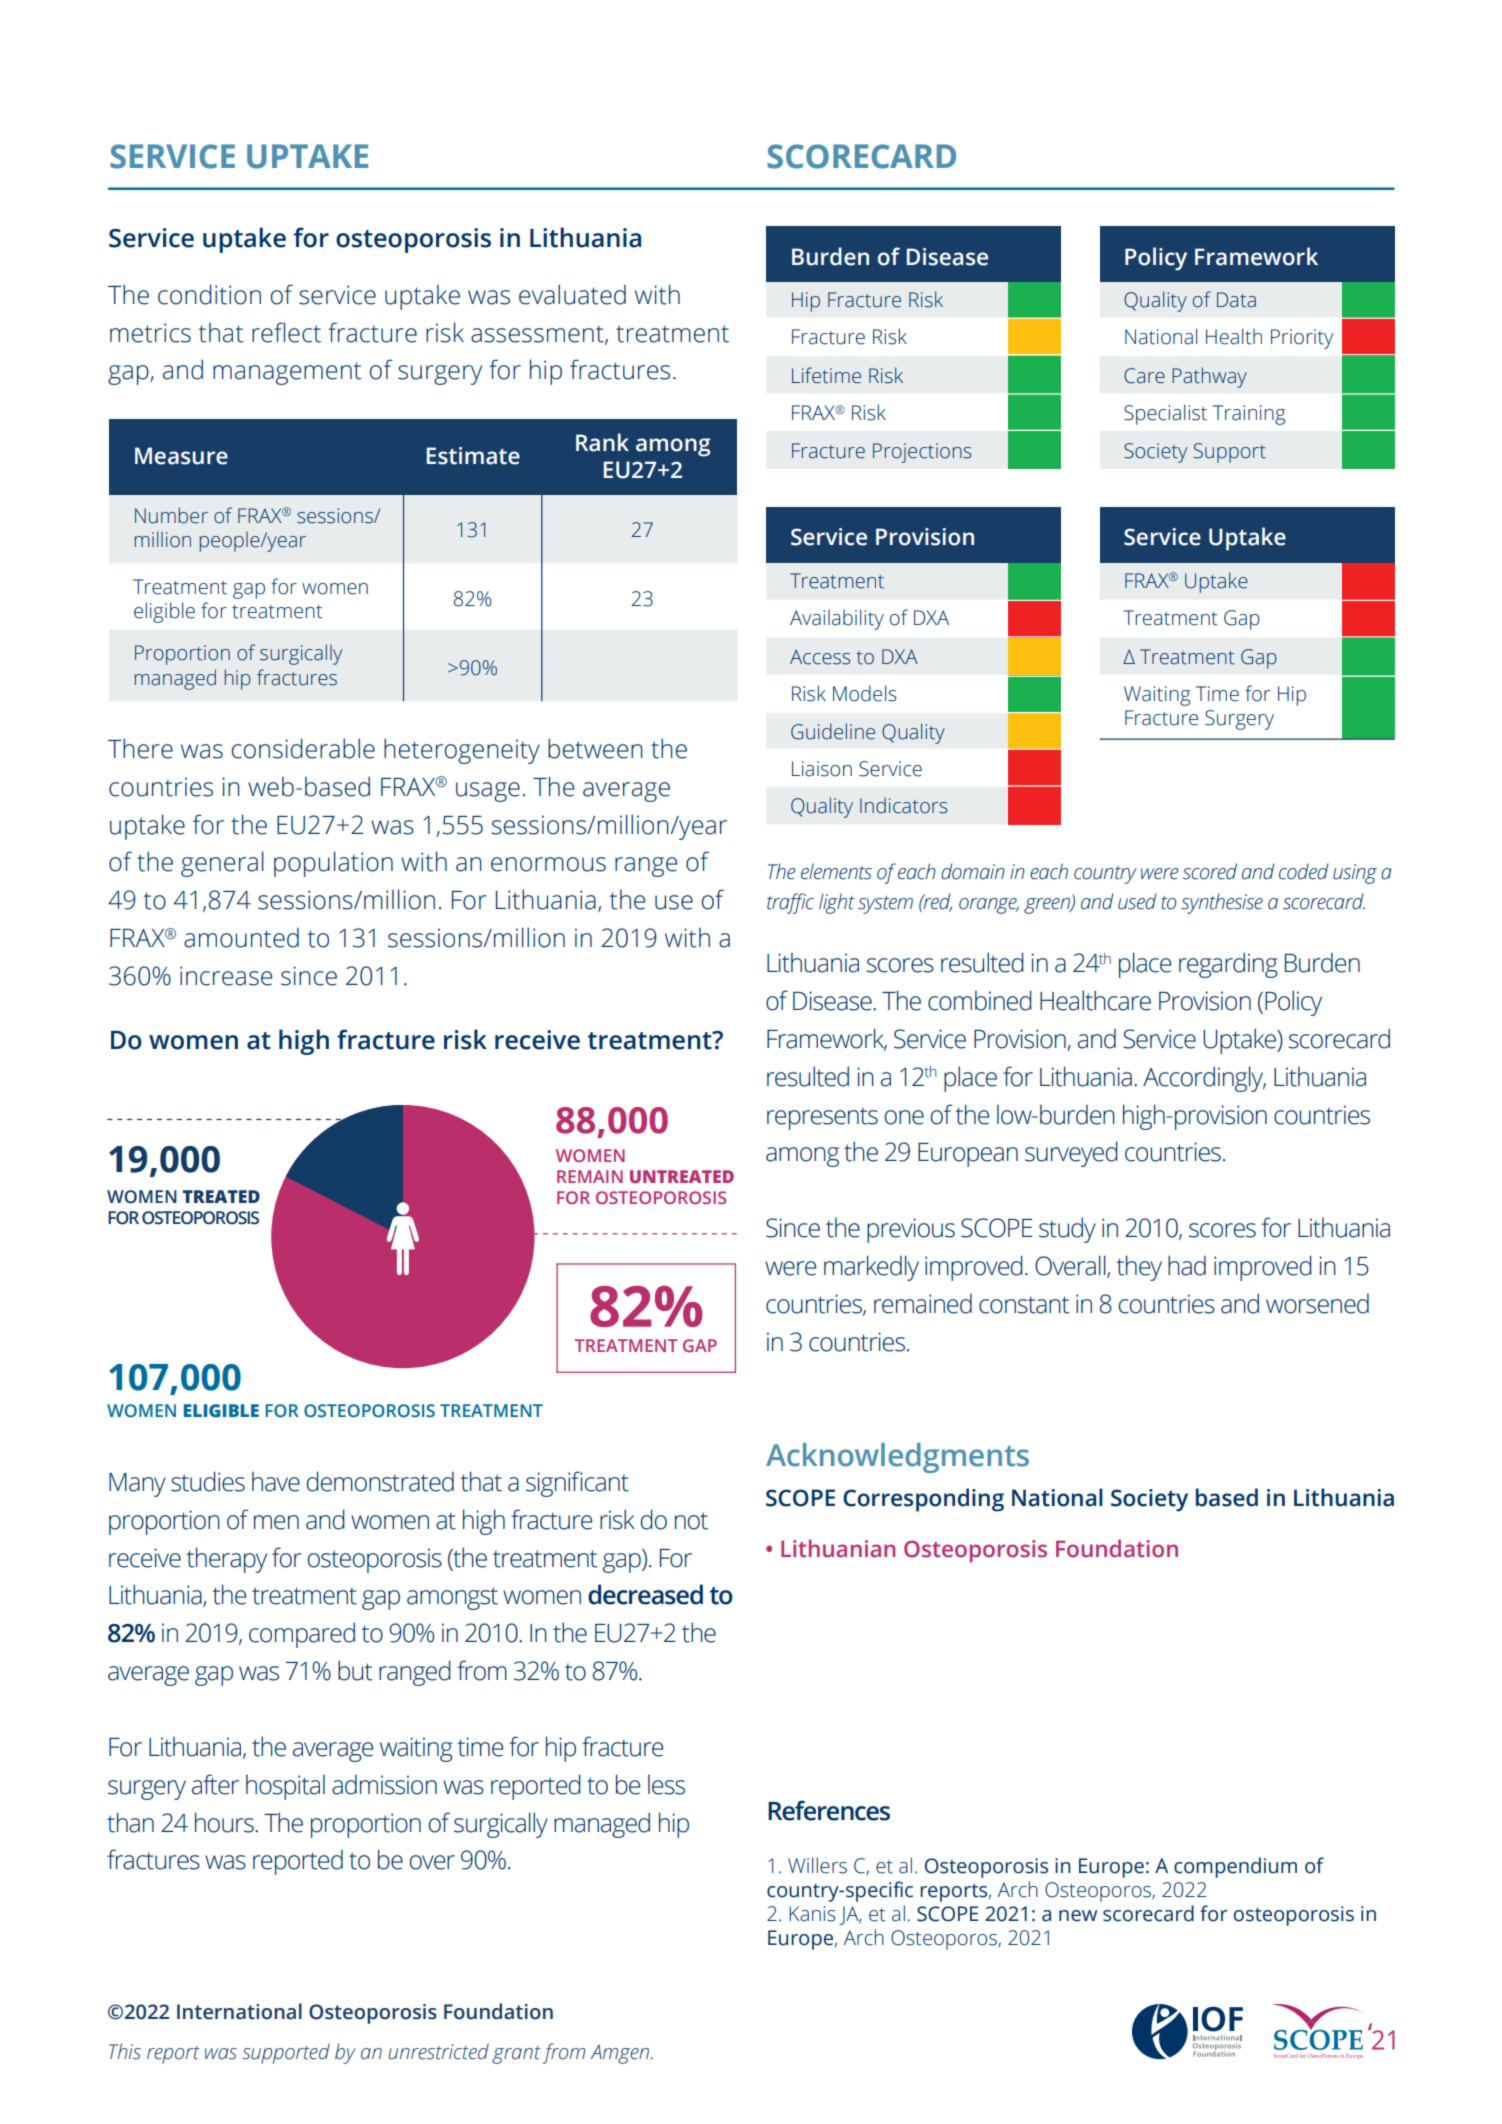 Image resolution: width=1502 pixels, height=2124 pixels. Describe the element at coordinates (125, 2051) in the document. I see `This` at that location.
